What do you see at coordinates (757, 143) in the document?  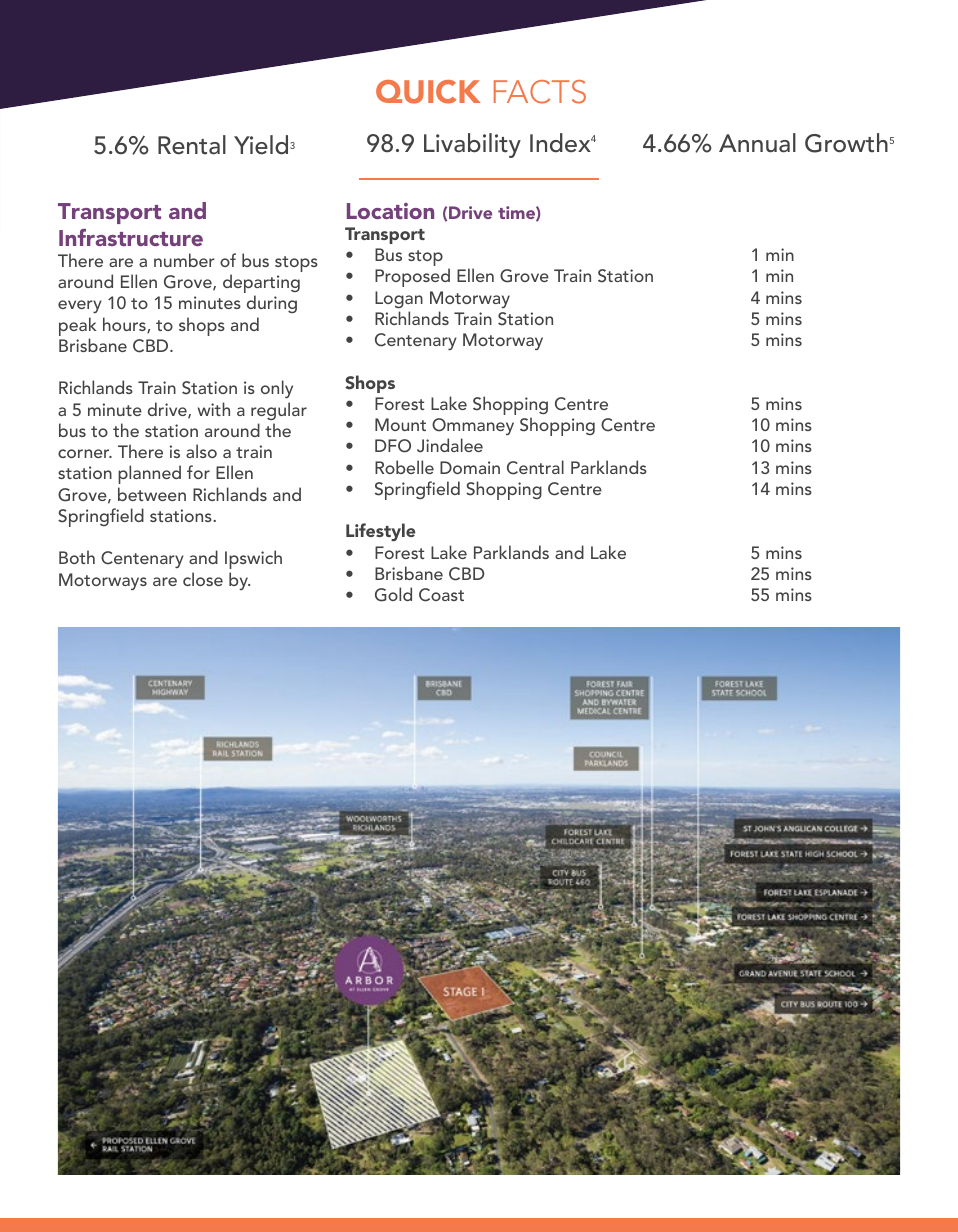 I see `Annual` at bounding box center [757, 143].
